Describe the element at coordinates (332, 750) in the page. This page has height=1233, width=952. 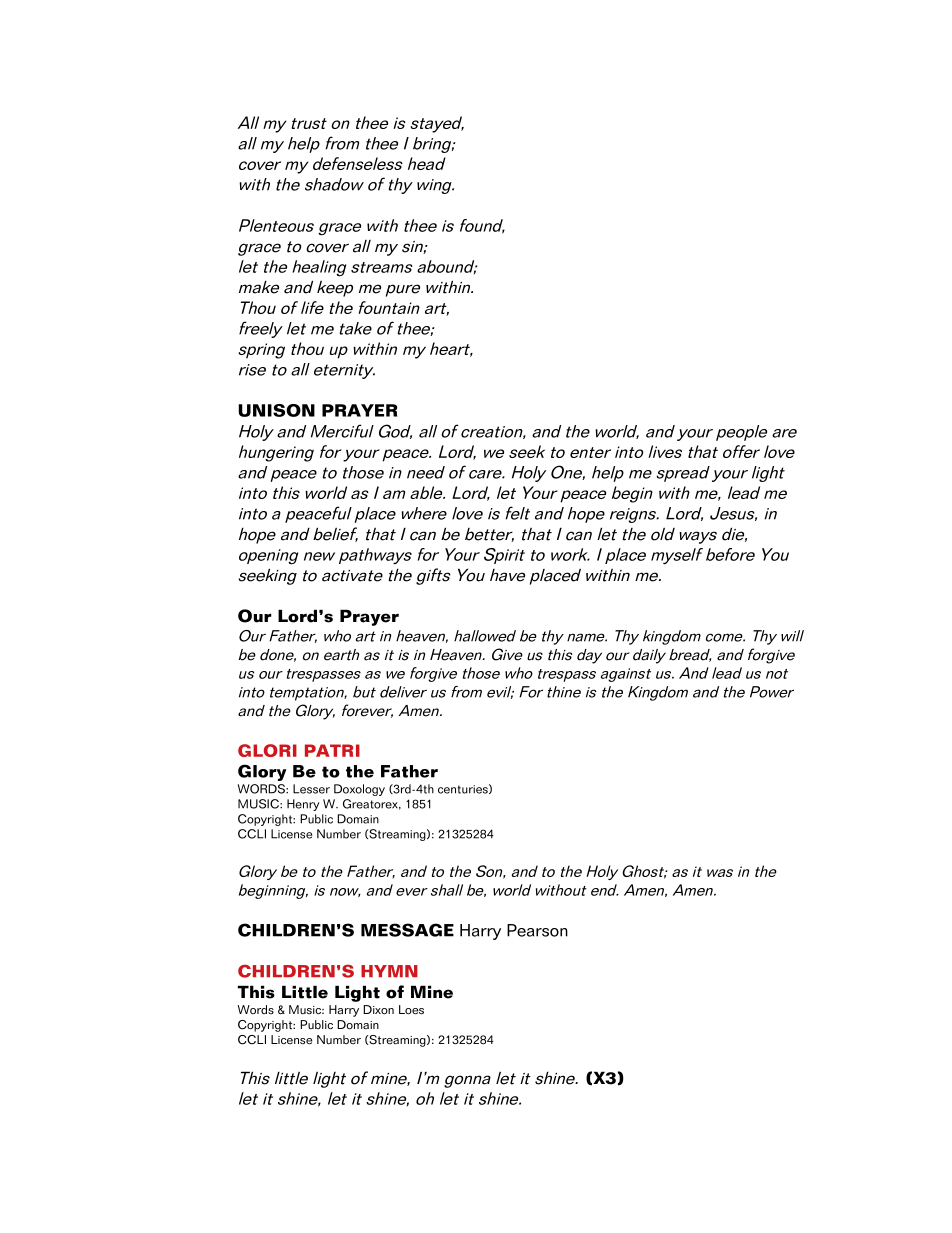
I see `PATRI` at that location.
